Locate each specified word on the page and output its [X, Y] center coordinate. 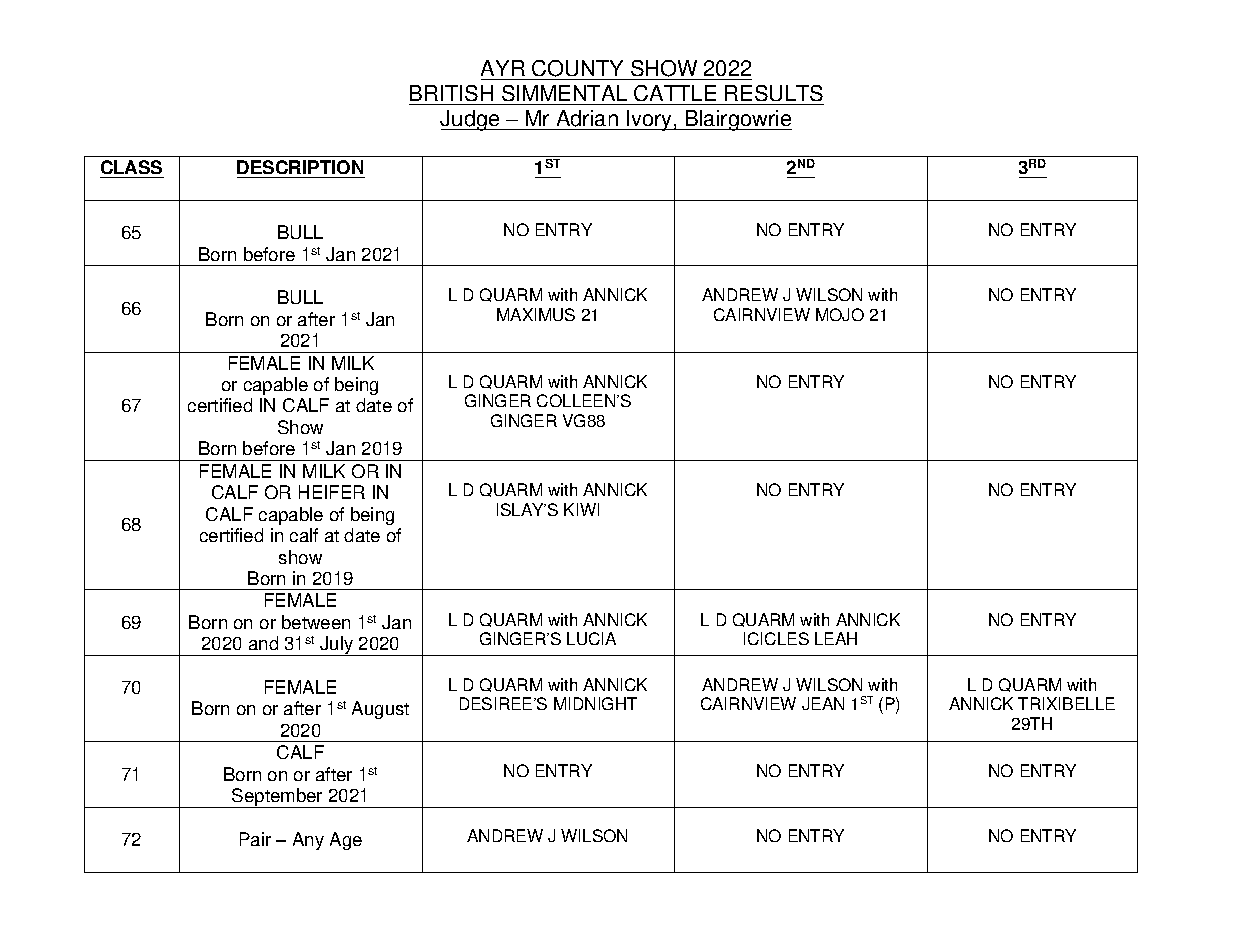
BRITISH [451, 93]
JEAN [823, 703]
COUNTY [577, 68]
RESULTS [774, 93]
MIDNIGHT [595, 703]
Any [308, 841]
